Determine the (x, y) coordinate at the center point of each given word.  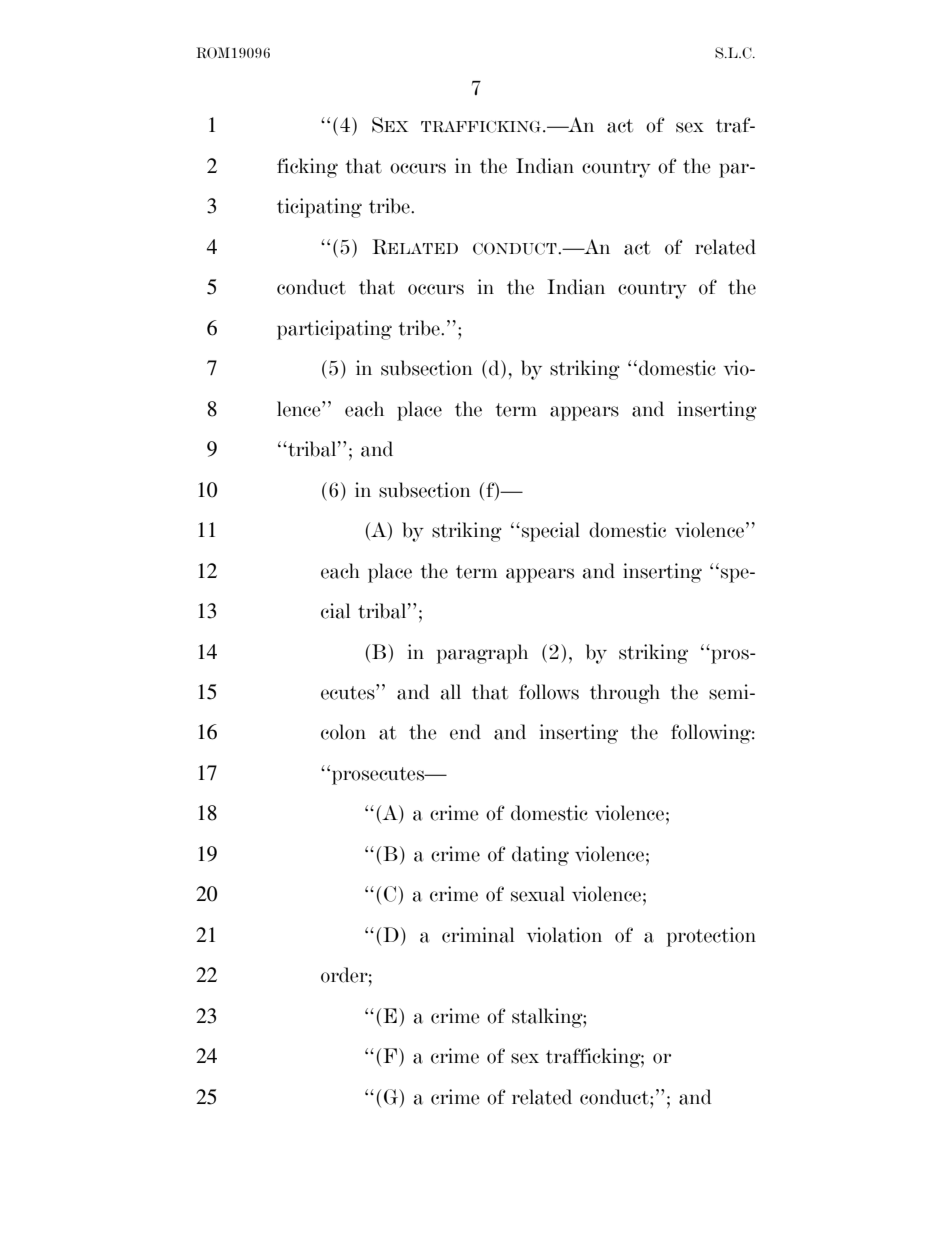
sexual (538, 894)
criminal (478, 935)
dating (540, 856)
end (465, 732)
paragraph (482, 654)
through (625, 694)
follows (549, 692)
